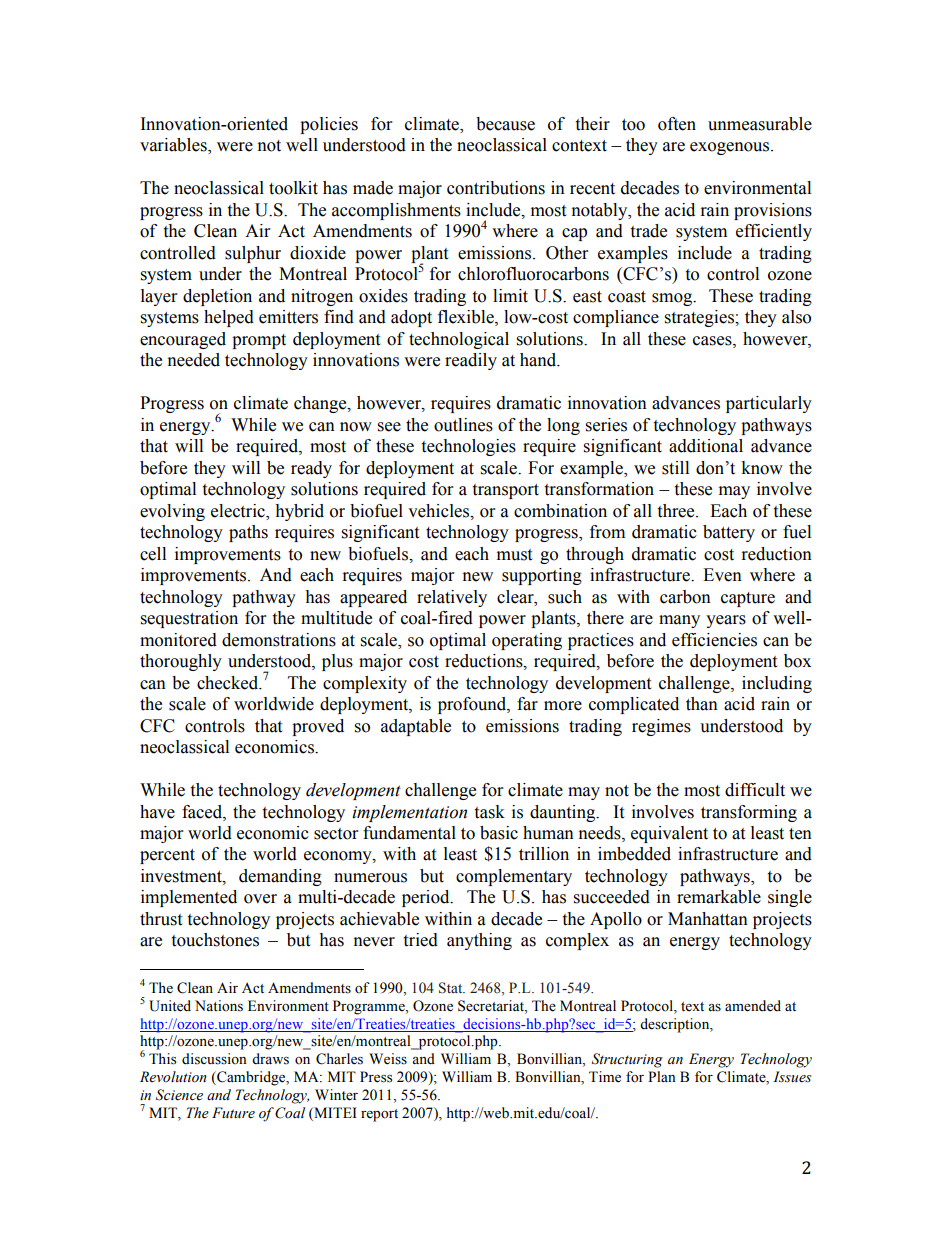  I want to click on far, so click(527, 704).
